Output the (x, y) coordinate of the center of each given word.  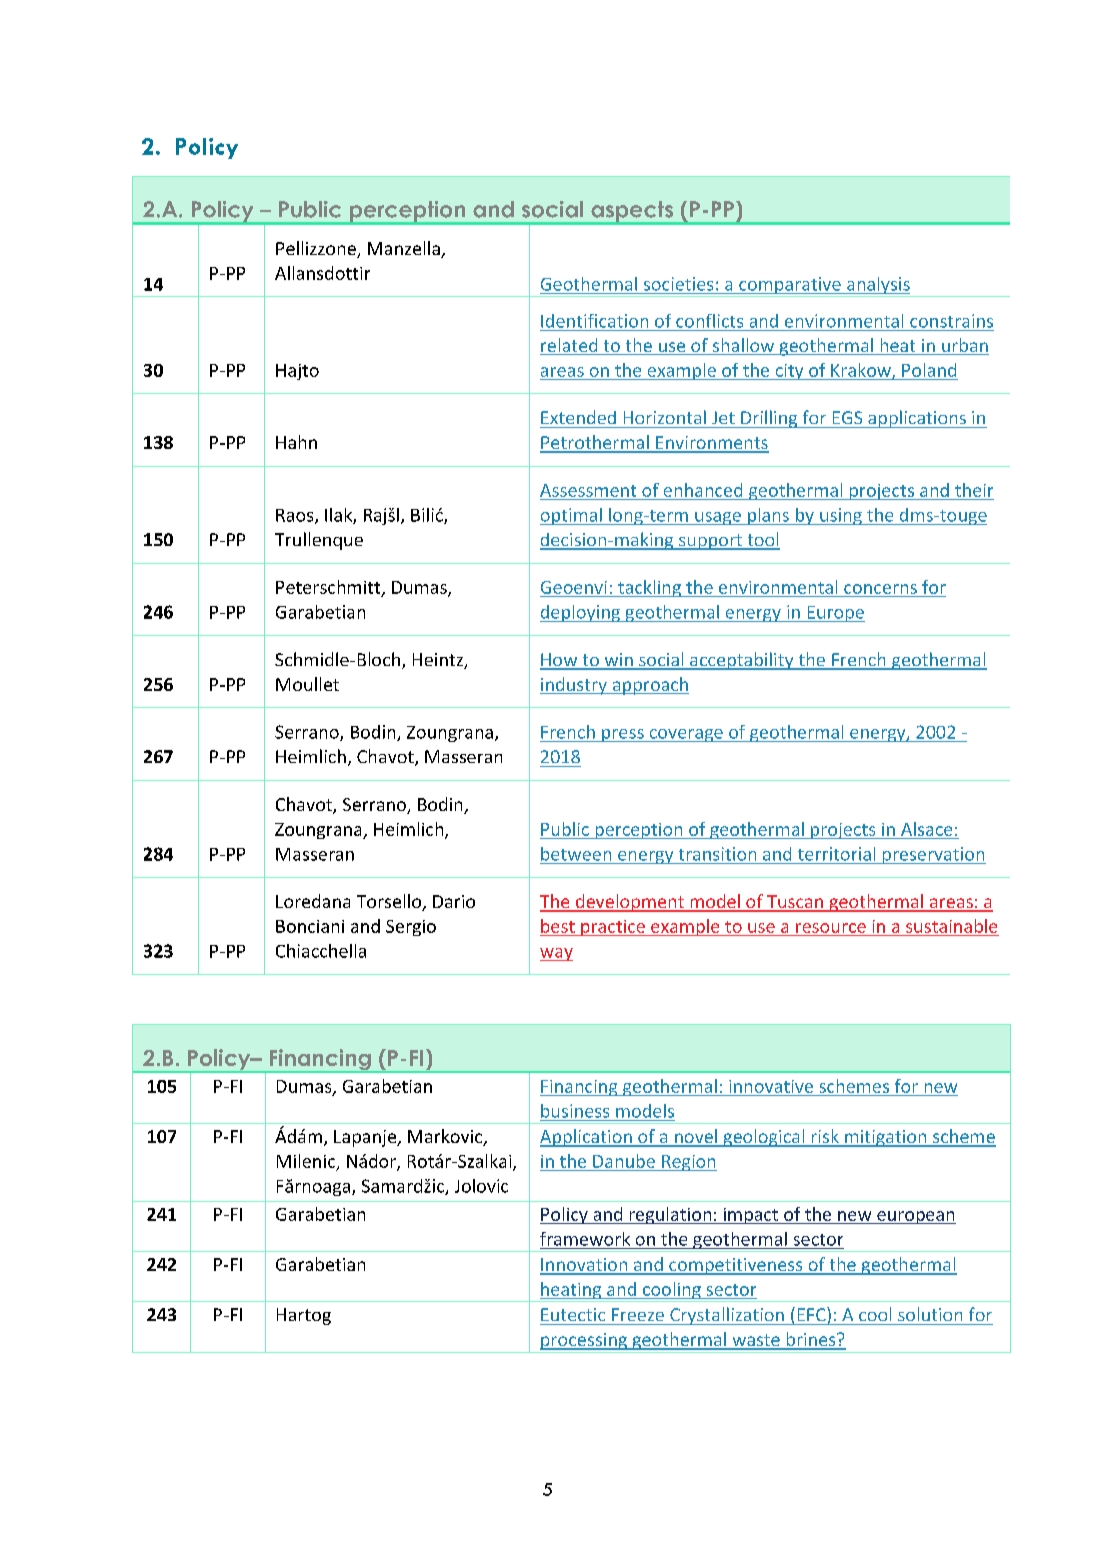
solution (930, 1314)
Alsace (926, 829)
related (570, 346)
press (623, 735)
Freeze (638, 1314)
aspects (632, 212)
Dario (454, 901)
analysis (878, 287)
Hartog (304, 1316)
